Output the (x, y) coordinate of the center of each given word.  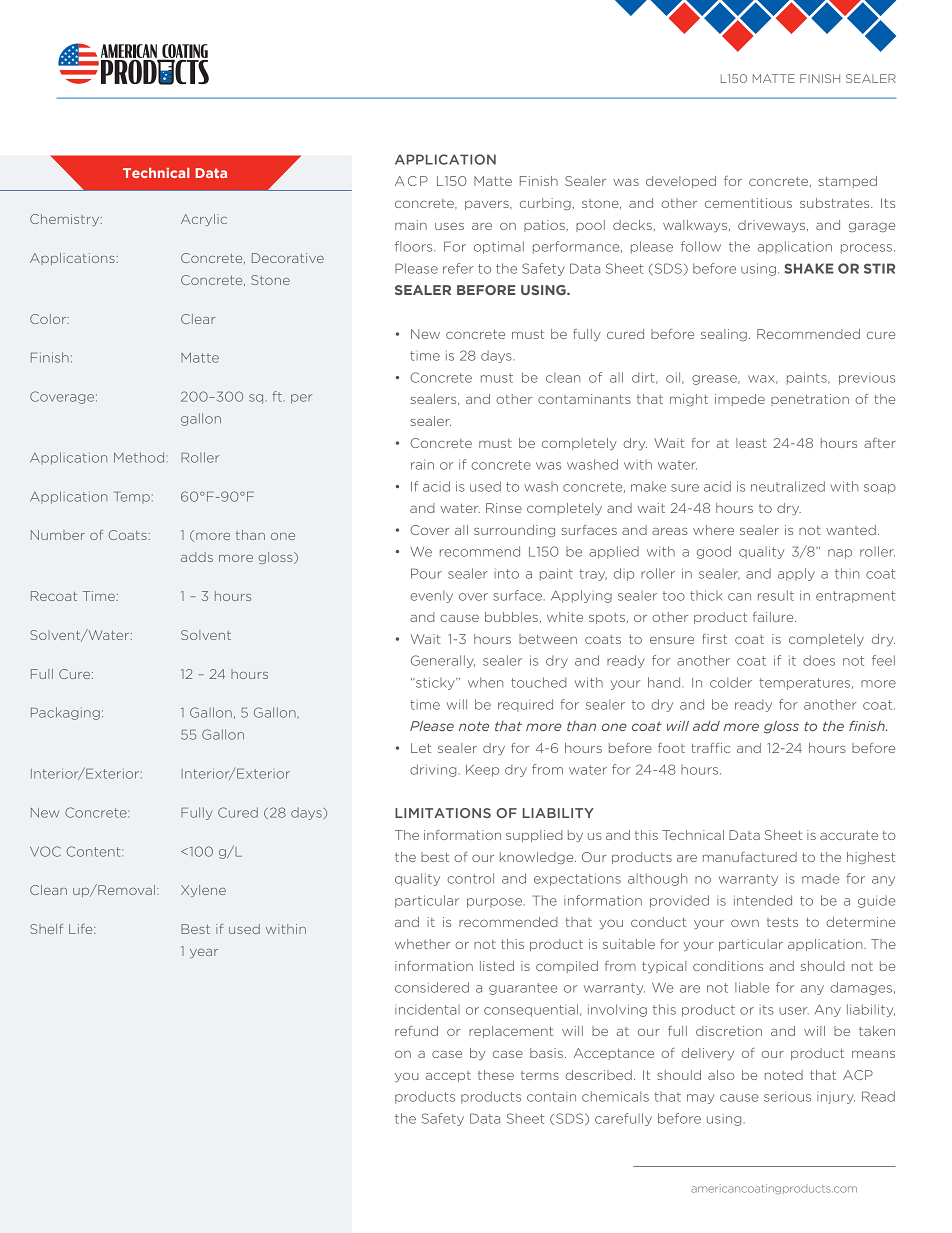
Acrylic (204, 220)
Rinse (504, 508)
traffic (710, 748)
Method (140, 457)
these (496, 1075)
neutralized (788, 486)
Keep (482, 771)
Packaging (65, 713)
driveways (773, 226)
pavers (488, 205)
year (204, 953)
